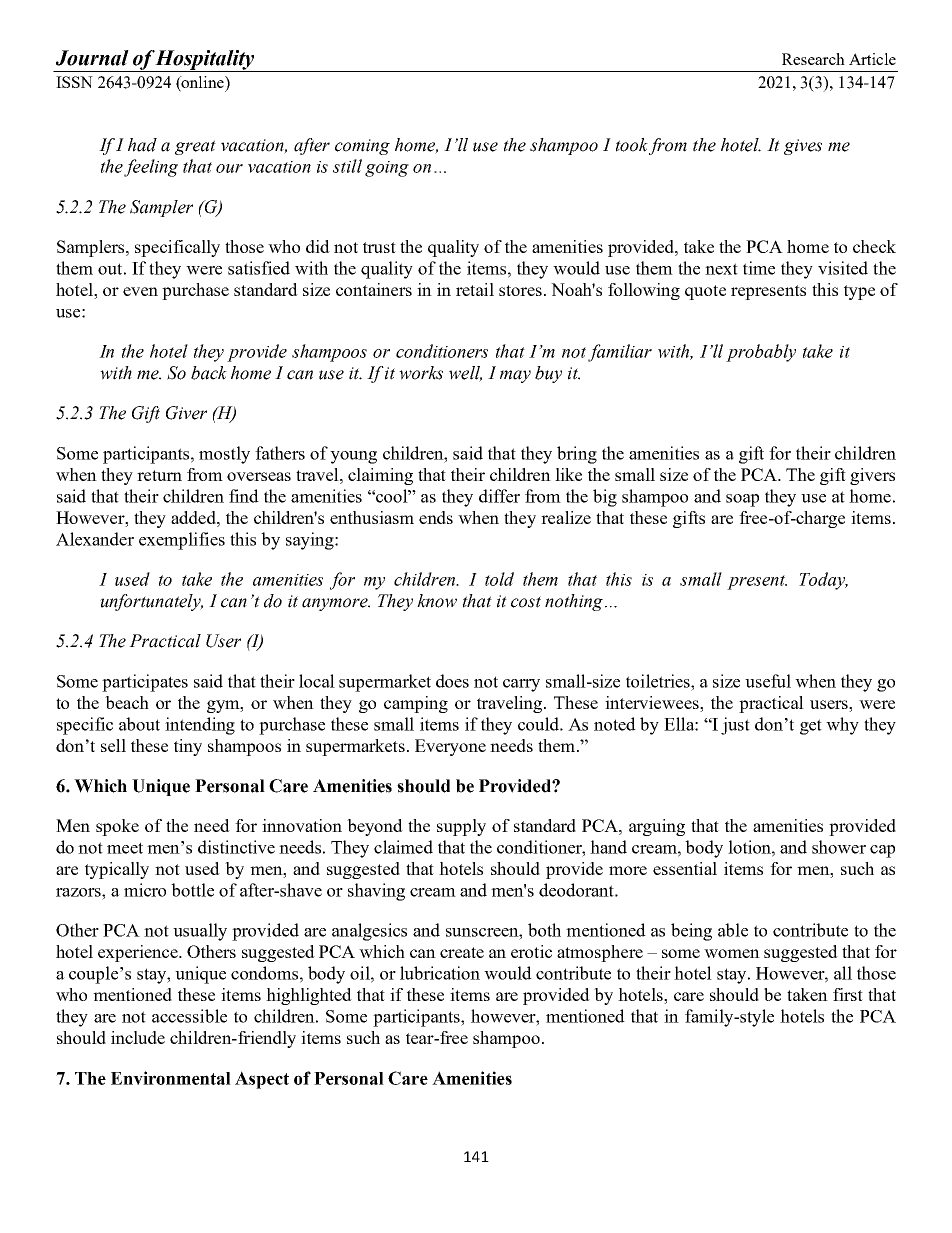 This screenshot has height=1233, width=952. I want to click on supply, so click(461, 827).
